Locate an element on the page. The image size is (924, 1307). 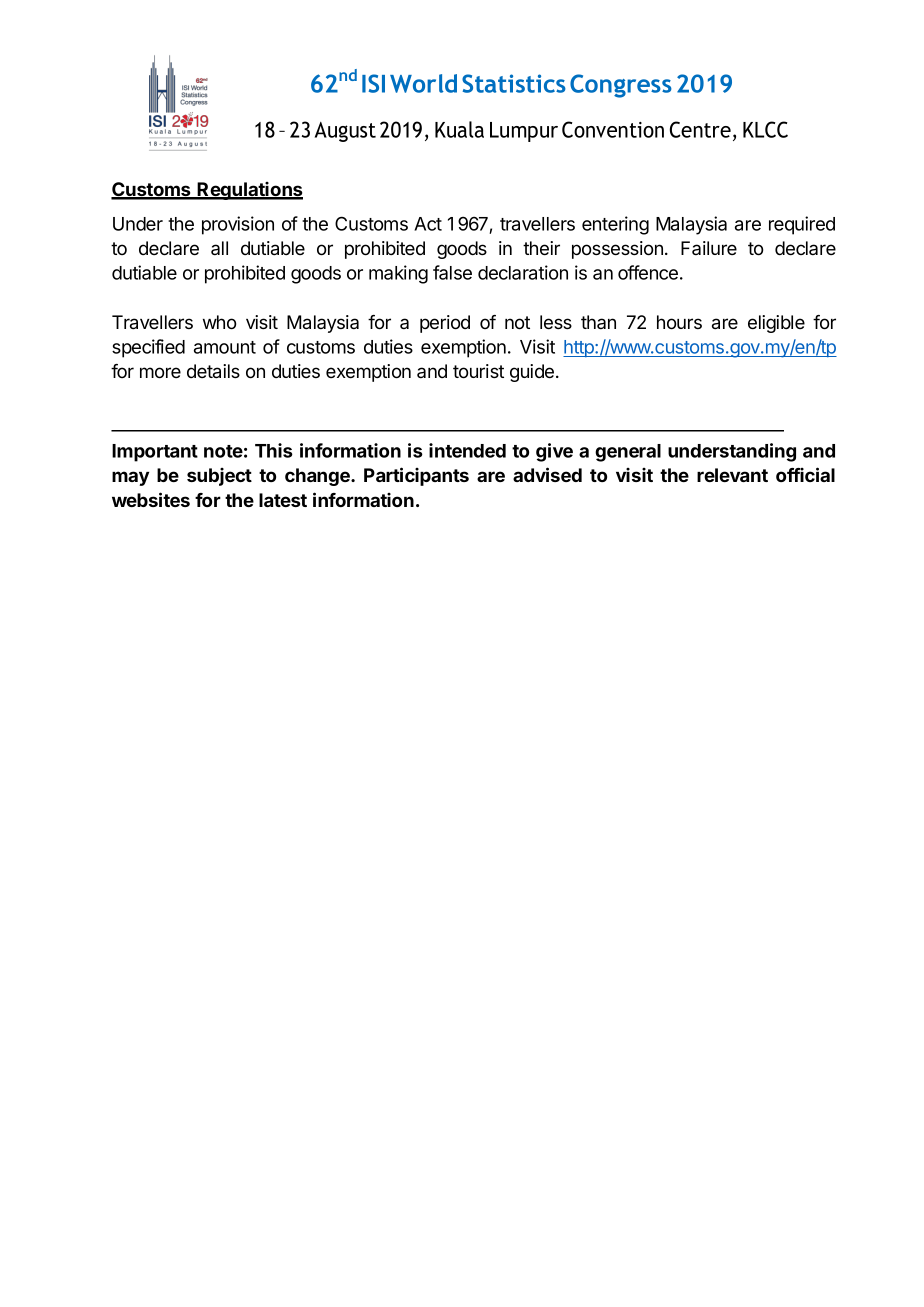
tourist is located at coordinates (478, 371).
